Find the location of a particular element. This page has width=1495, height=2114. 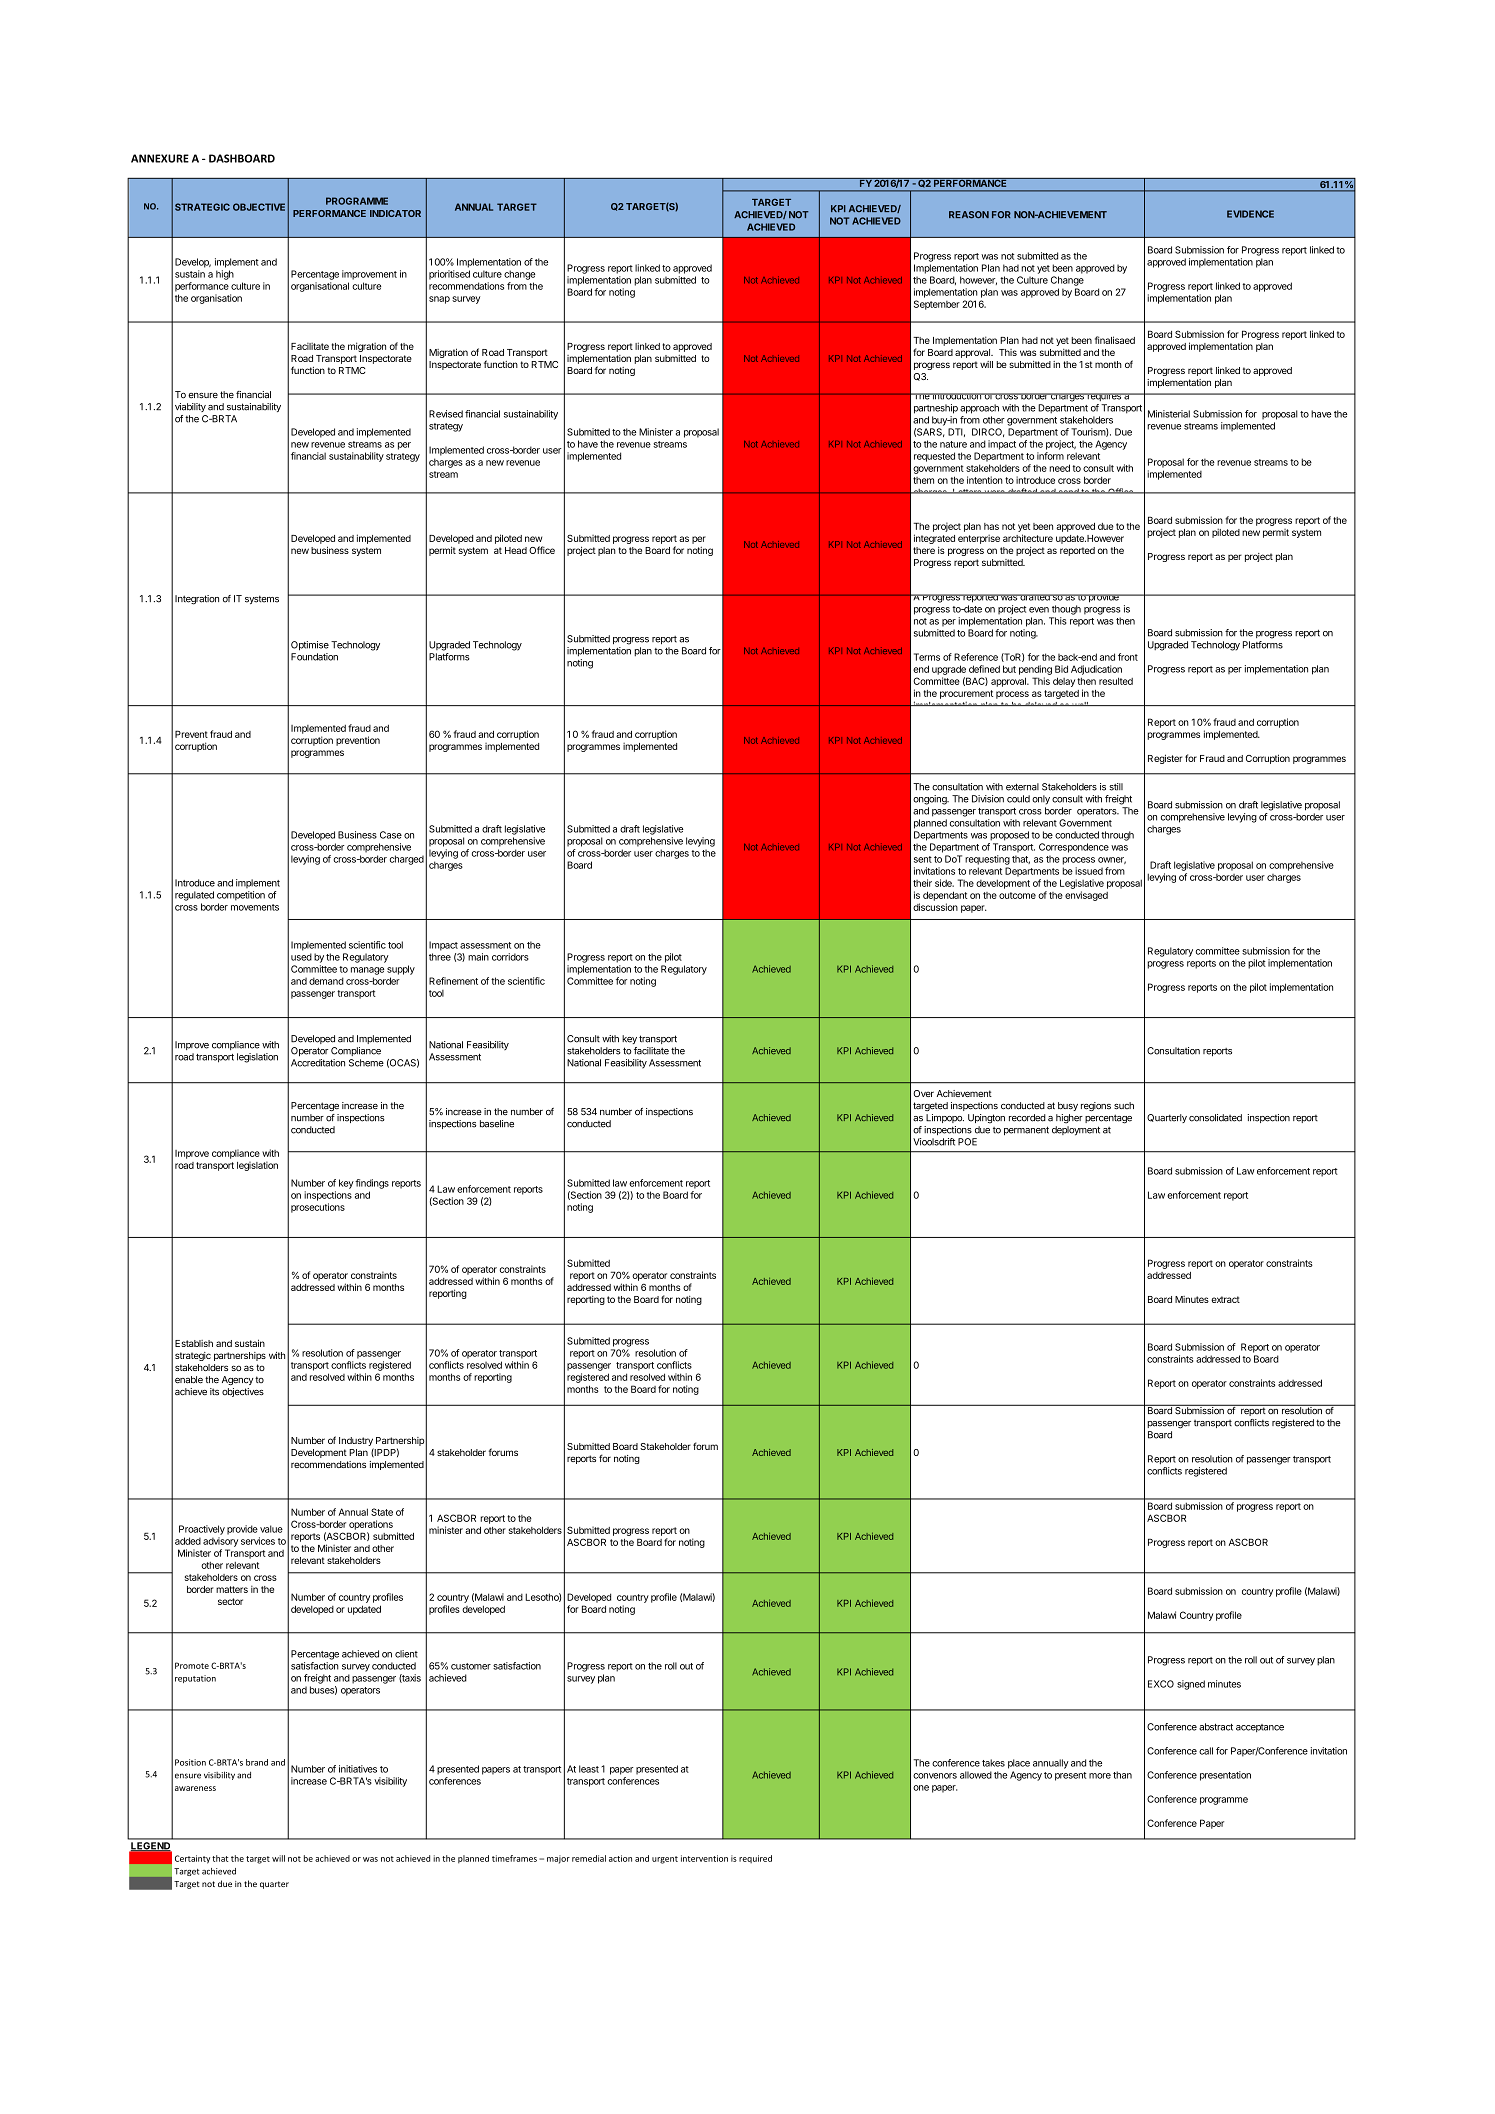

intervention is located at coordinates (704, 1858).
